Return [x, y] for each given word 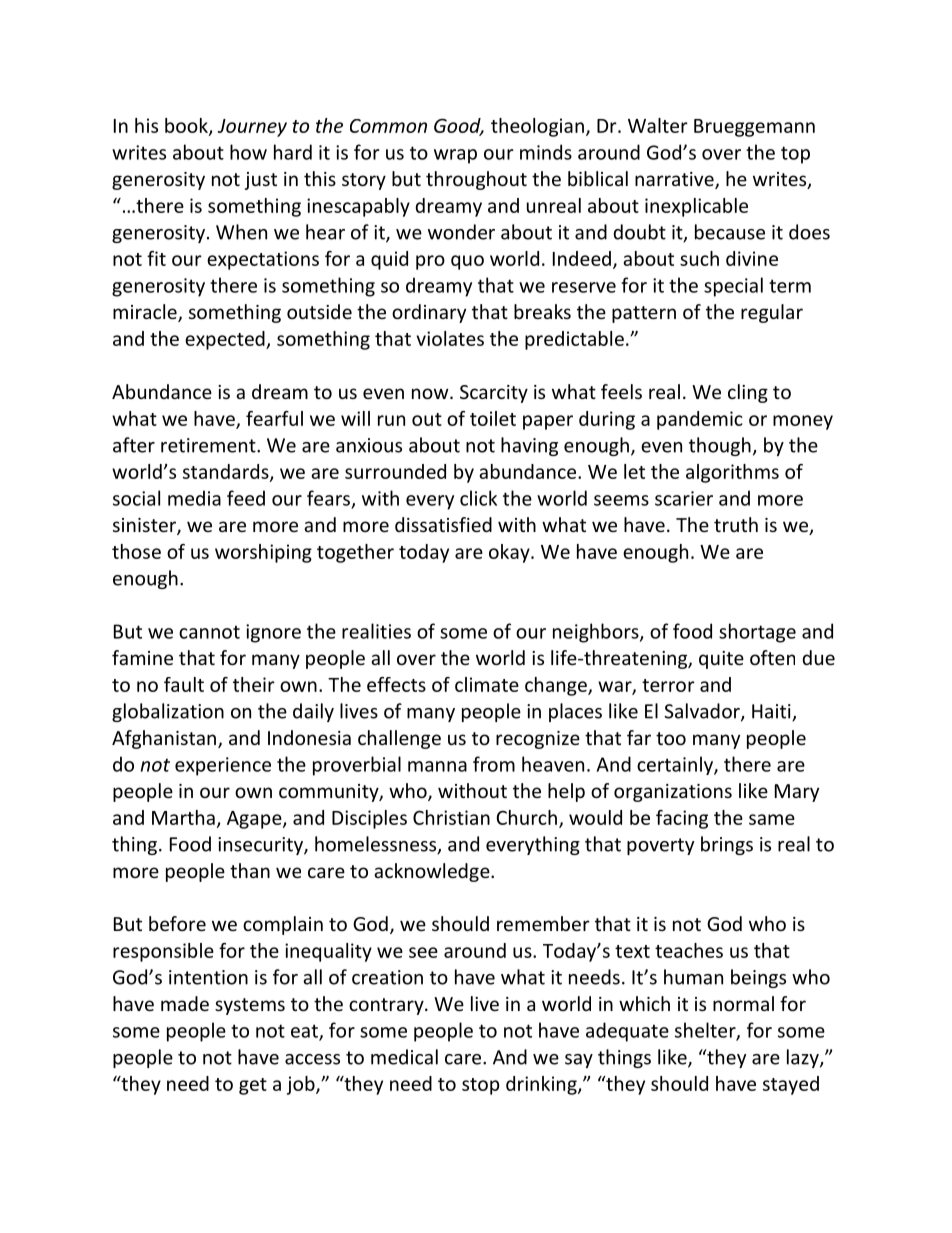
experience [223, 766]
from [494, 764]
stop [481, 1086]
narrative [675, 180]
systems [250, 1006]
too [671, 738]
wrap [455, 156]
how [248, 152]
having [529, 446]
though [720, 446]
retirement [209, 445]
